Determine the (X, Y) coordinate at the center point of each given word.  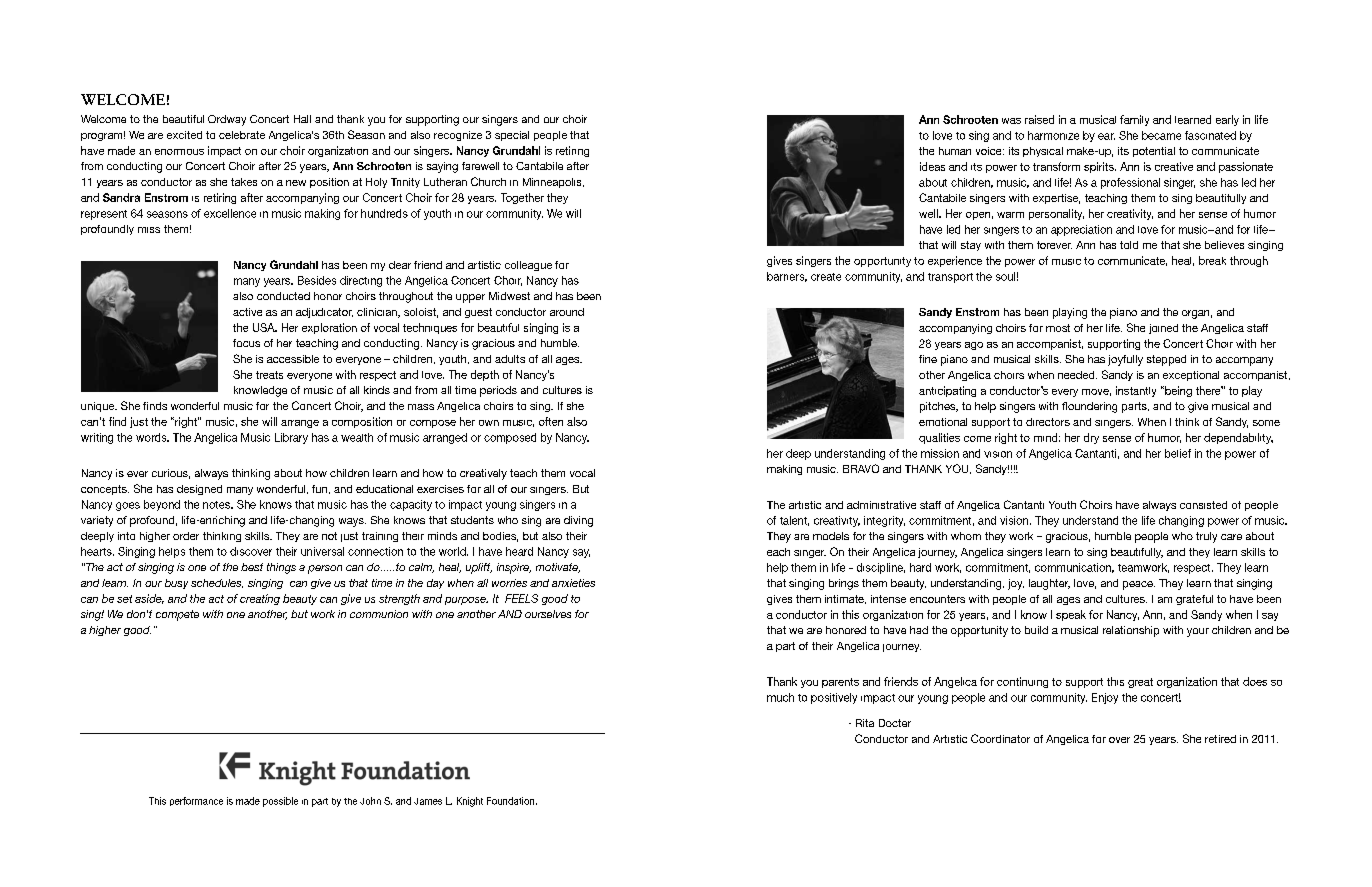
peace (1139, 585)
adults (510, 359)
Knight (470, 802)
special (512, 136)
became (1161, 135)
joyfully (1125, 360)
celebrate (242, 135)
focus (246, 343)
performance (196, 801)
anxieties (573, 583)
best (252, 567)
